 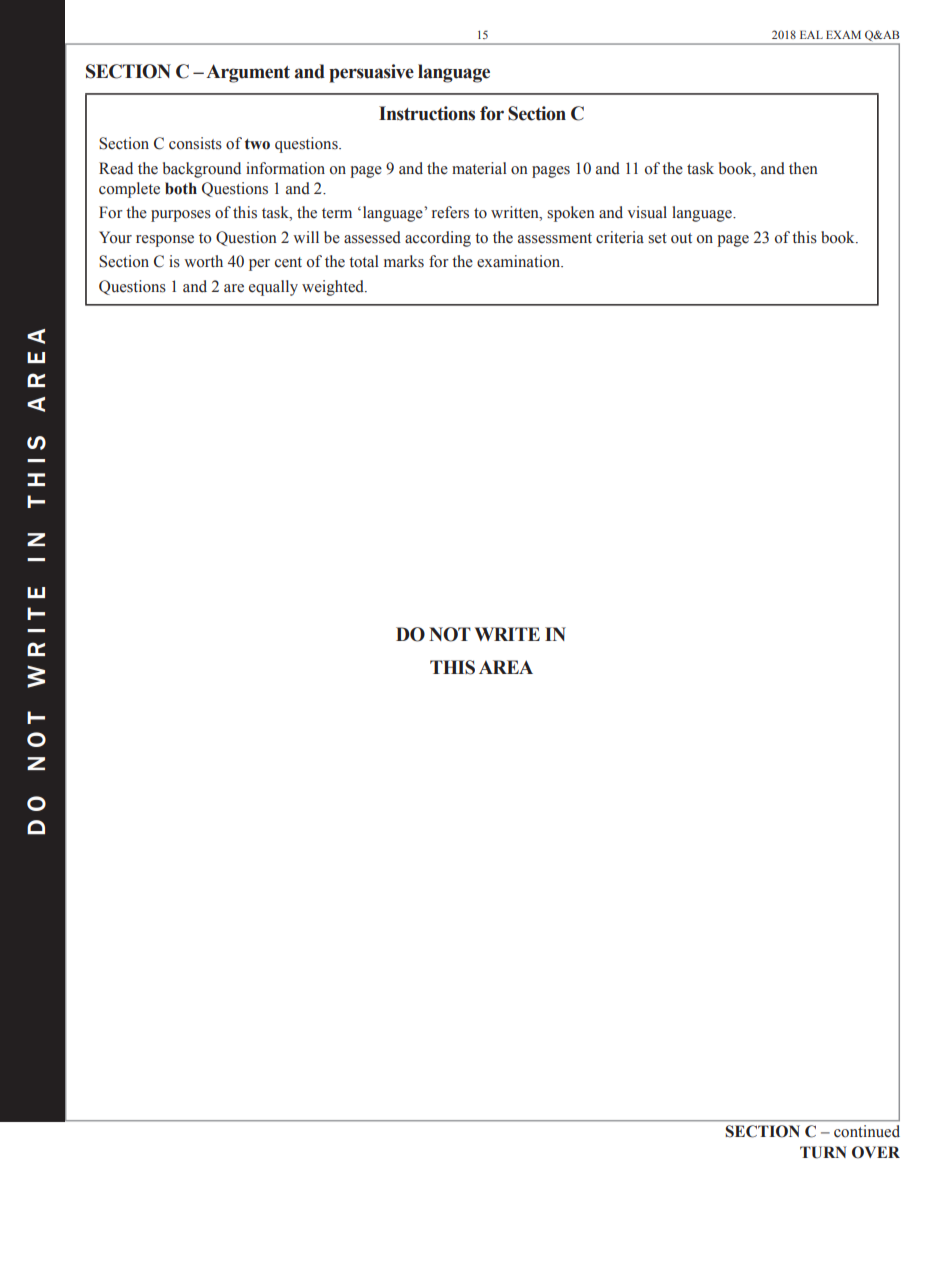 What do you see at coordinates (427, 113) in the screenshot?
I see `Instructions` at bounding box center [427, 113].
